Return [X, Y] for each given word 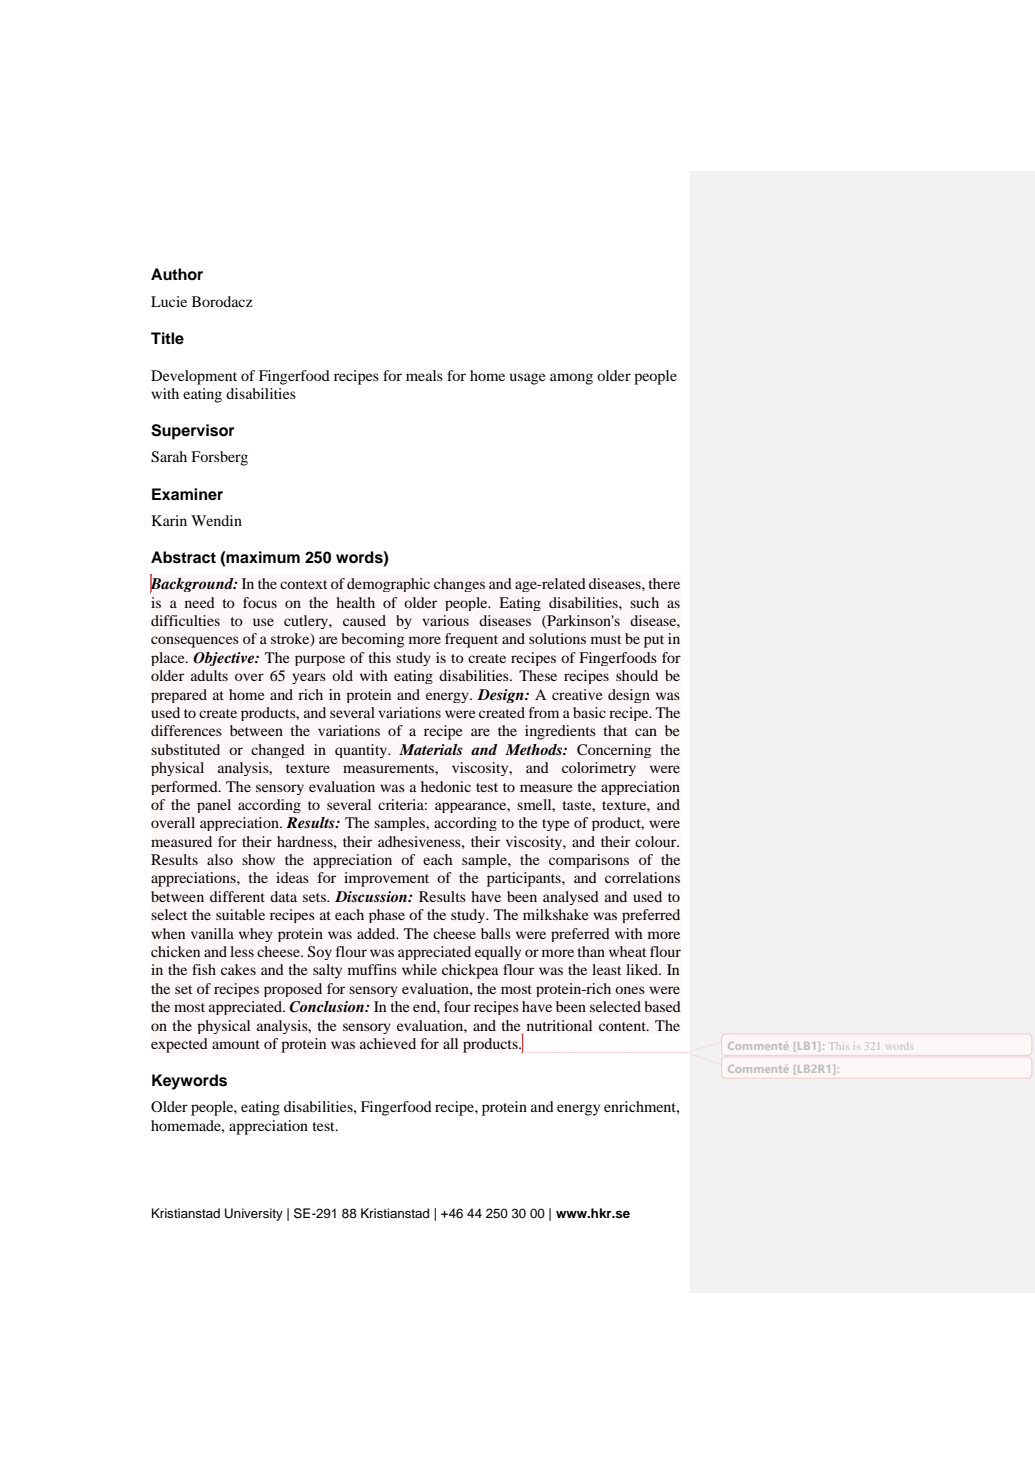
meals [424, 375]
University [254, 1214]
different [237, 896]
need [200, 602]
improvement [386, 879]
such [644, 602]
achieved [388, 1043]
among [571, 379]
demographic [388, 585]
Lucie [169, 301]
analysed [571, 898]
